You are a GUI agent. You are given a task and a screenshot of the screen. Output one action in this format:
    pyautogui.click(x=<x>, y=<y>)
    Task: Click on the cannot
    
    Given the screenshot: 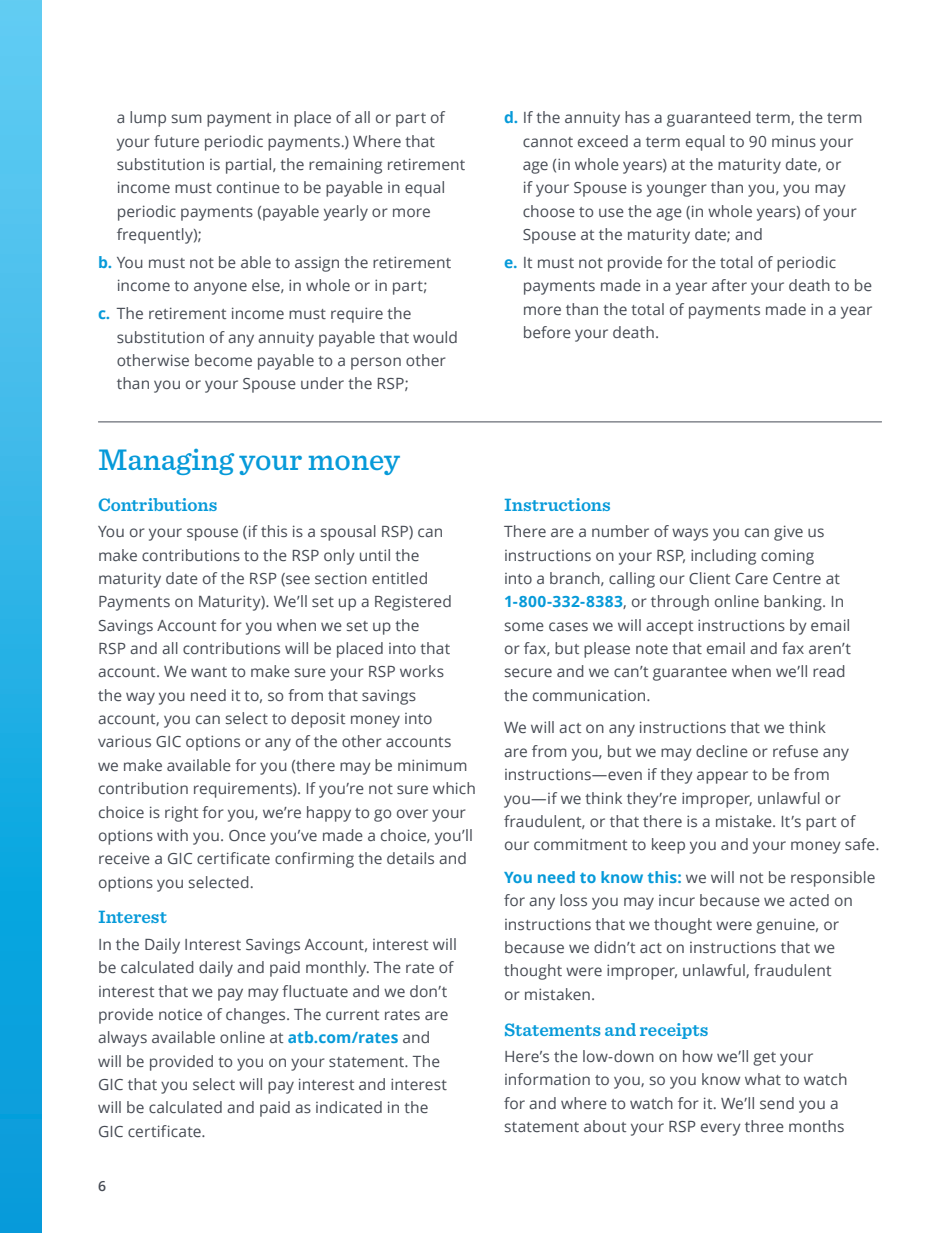 What is the action you would take?
    pyautogui.click(x=548, y=142)
